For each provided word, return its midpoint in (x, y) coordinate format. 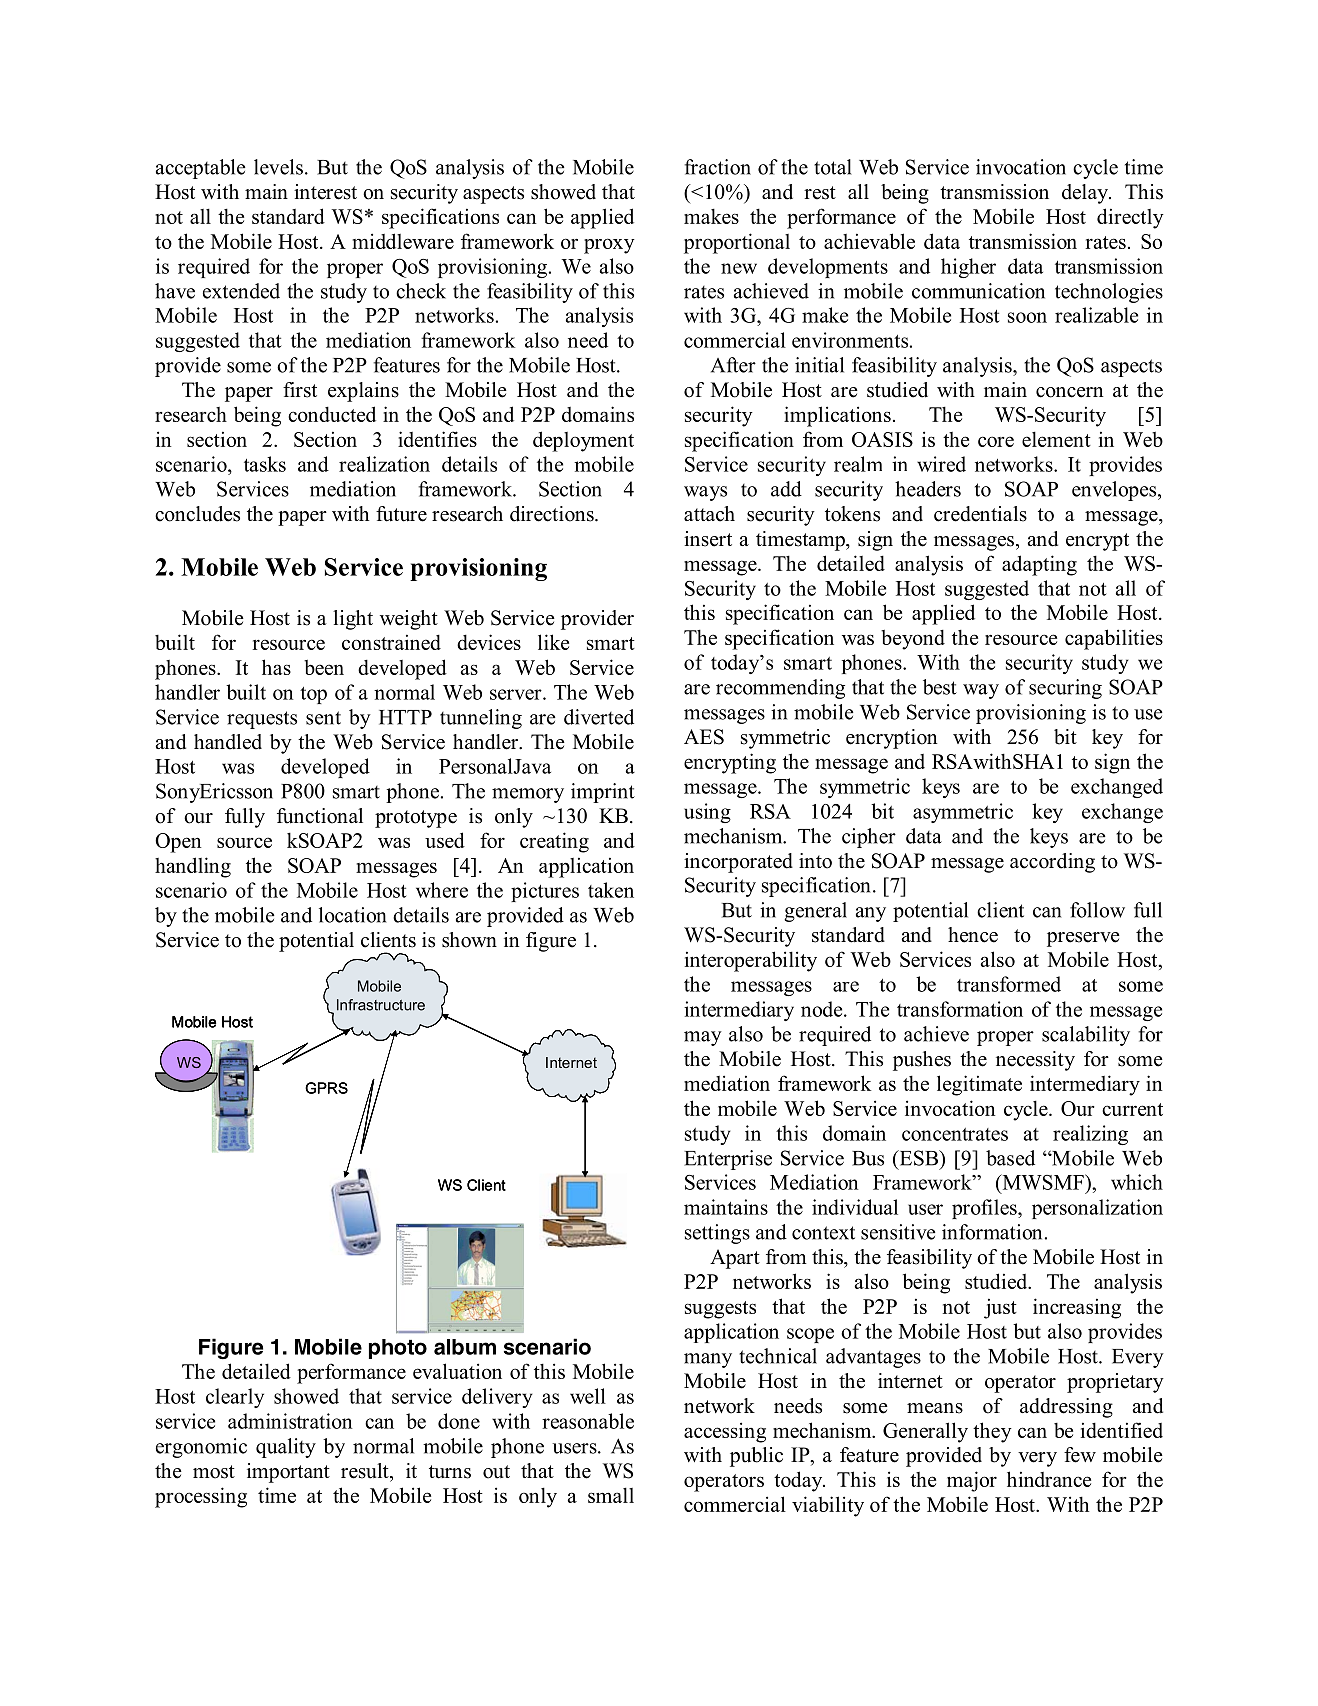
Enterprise (728, 1160)
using (707, 813)
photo (398, 1349)
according (1052, 863)
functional (320, 816)
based (1010, 1158)
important (288, 1473)
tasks (265, 464)
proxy (609, 246)
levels (278, 167)
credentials (980, 514)
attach (709, 514)
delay (1086, 194)
